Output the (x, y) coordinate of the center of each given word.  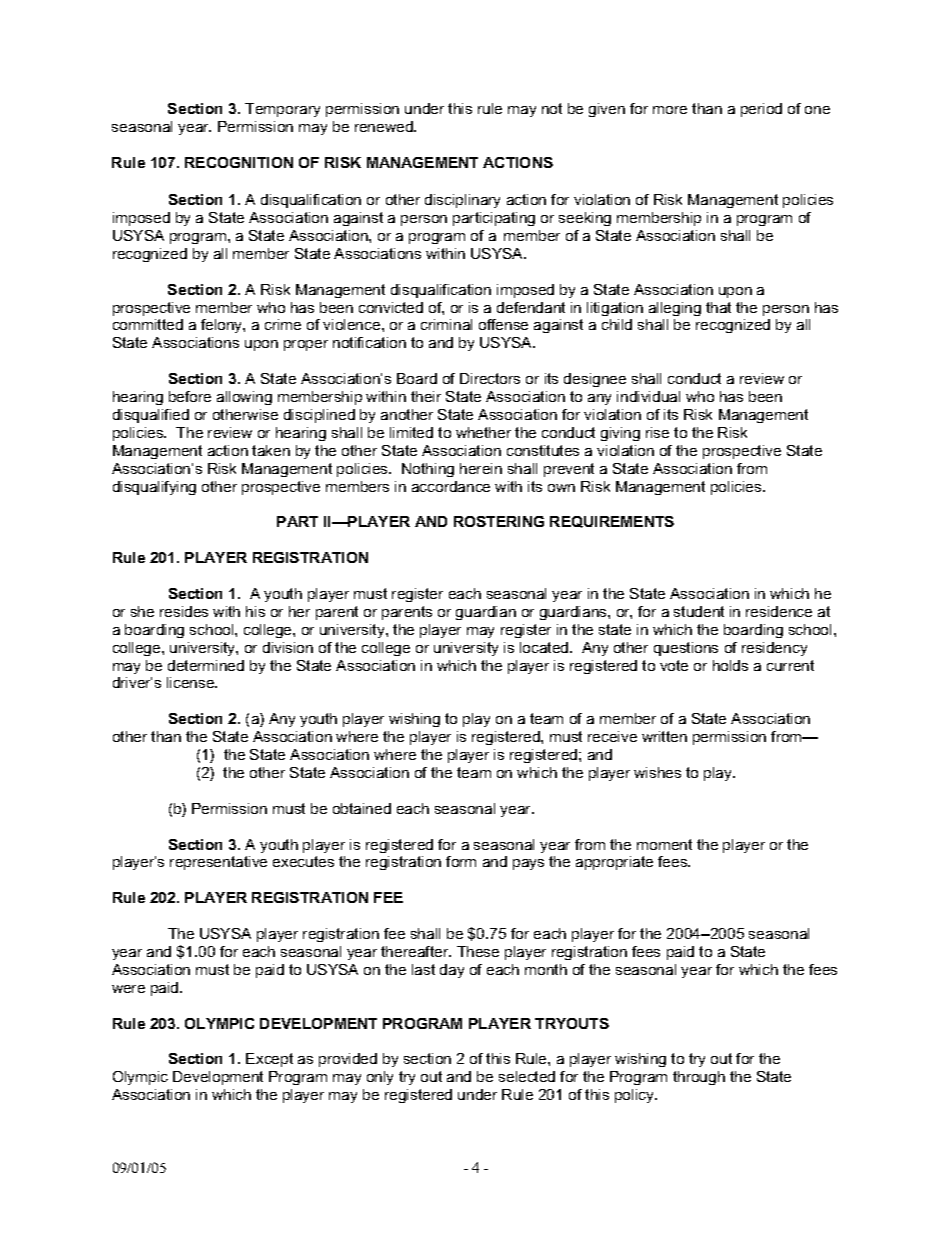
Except (269, 1060)
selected (527, 1076)
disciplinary (462, 201)
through (699, 1078)
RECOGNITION (239, 162)
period (761, 110)
